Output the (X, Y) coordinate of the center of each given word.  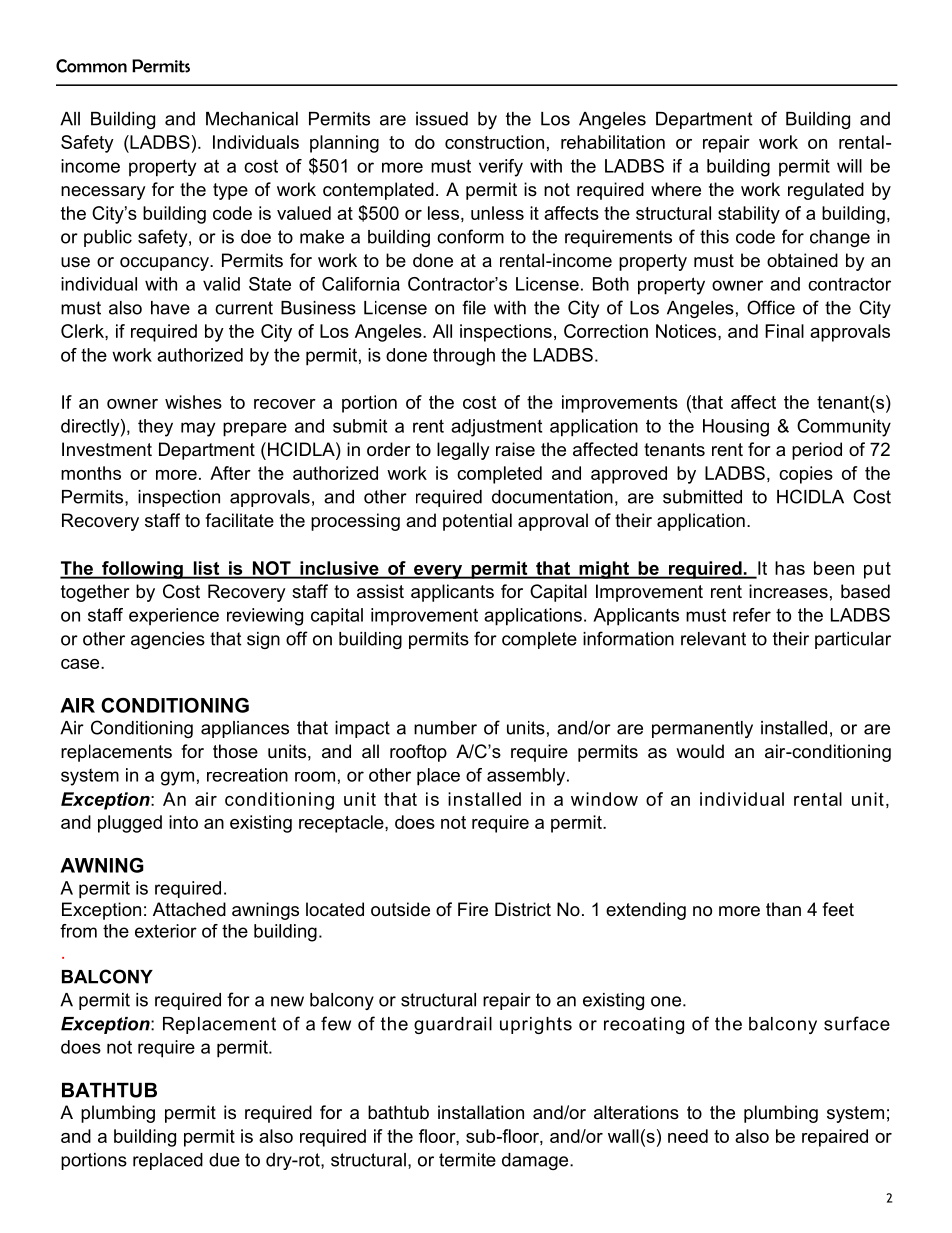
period (817, 451)
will (849, 166)
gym (177, 778)
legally (463, 451)
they (155, 428)
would (700, 751)
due (224, 1160)
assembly (527, 777)
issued (442, 119)
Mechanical (252, 119)
